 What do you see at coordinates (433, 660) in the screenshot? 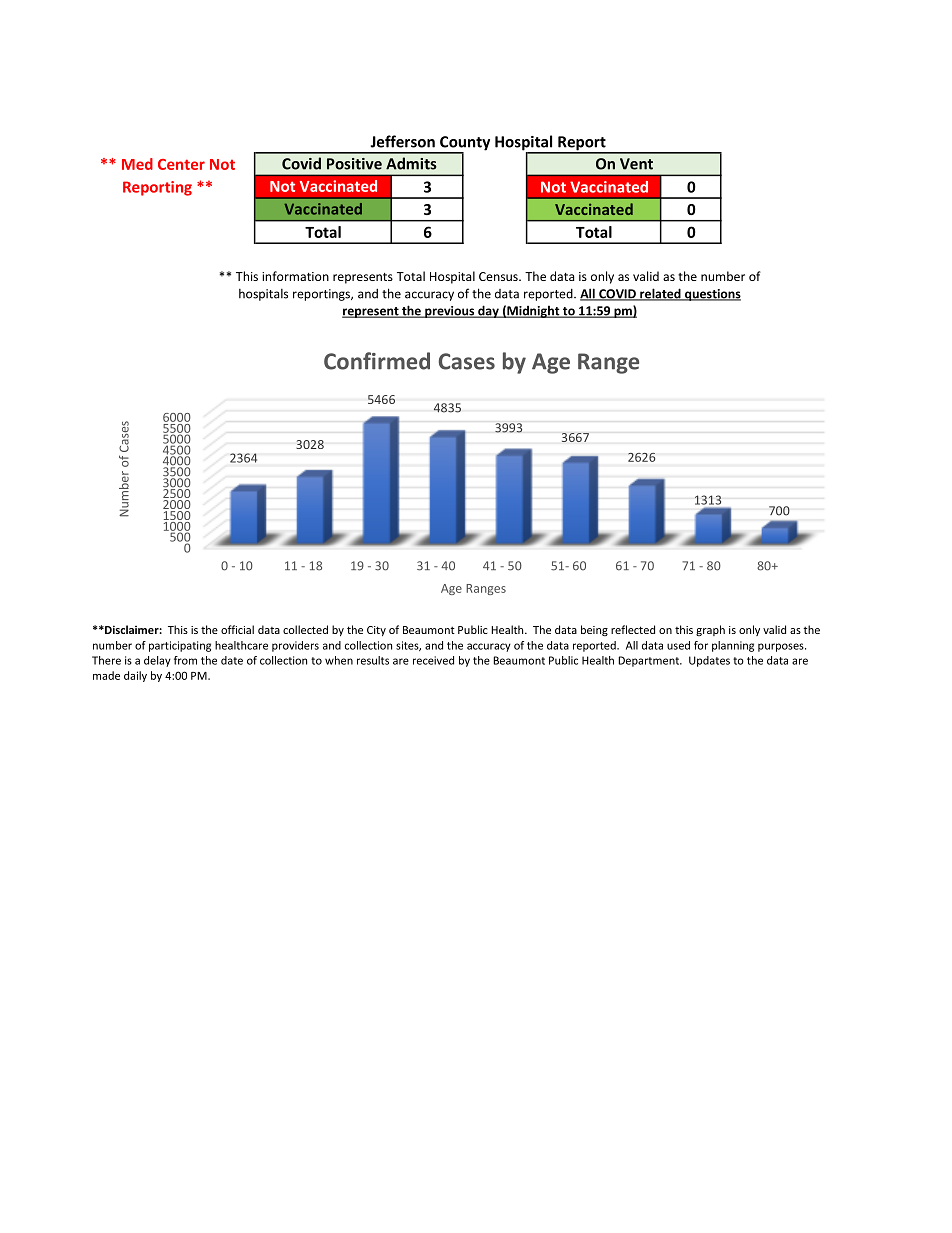
I see `received` at bounding box center [433, 660].
